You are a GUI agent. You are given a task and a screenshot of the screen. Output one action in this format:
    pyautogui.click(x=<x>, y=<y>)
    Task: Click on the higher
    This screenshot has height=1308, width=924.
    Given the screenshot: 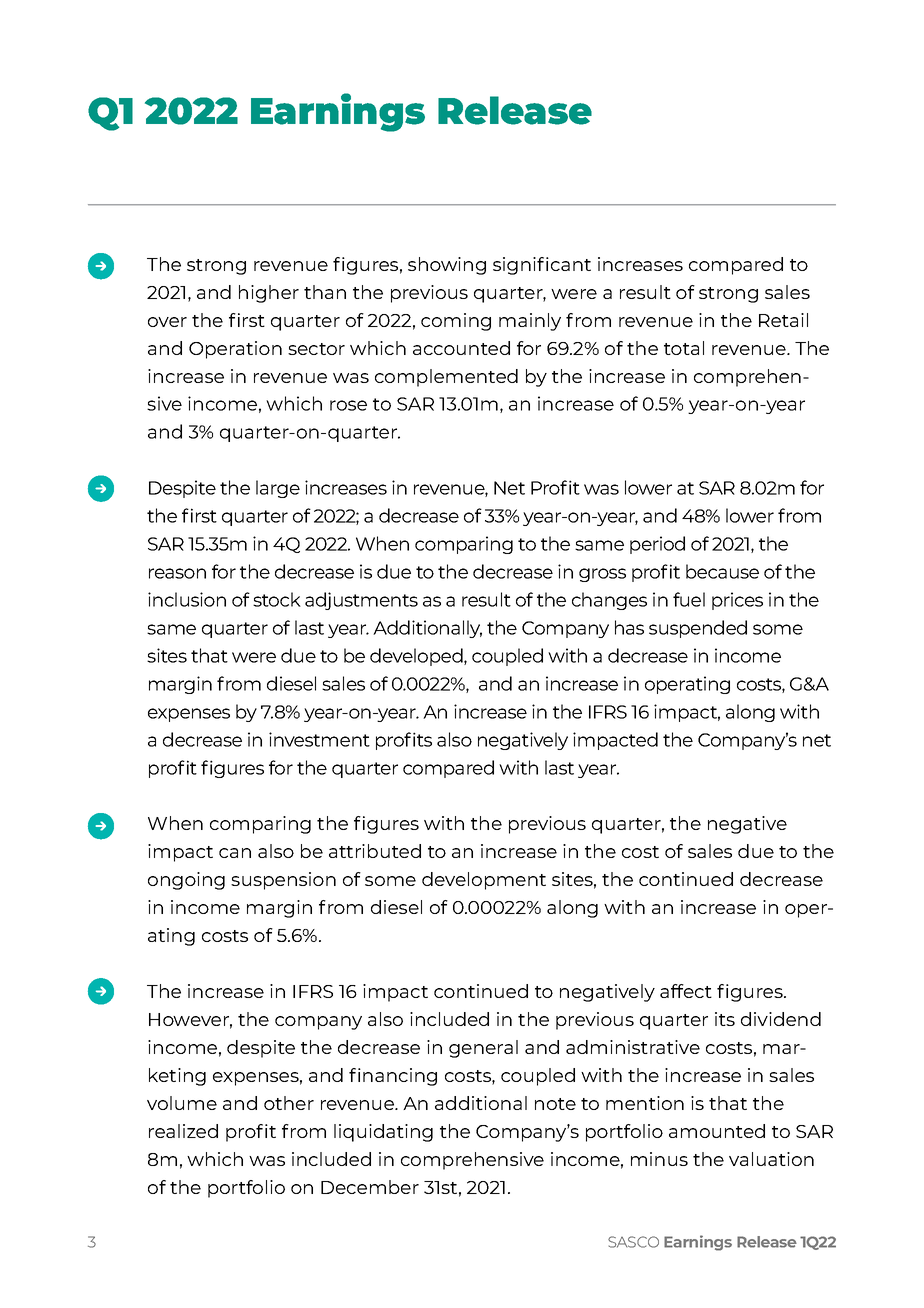 What is the action you would take?
    pyautogui.click(x=269, y=294)
